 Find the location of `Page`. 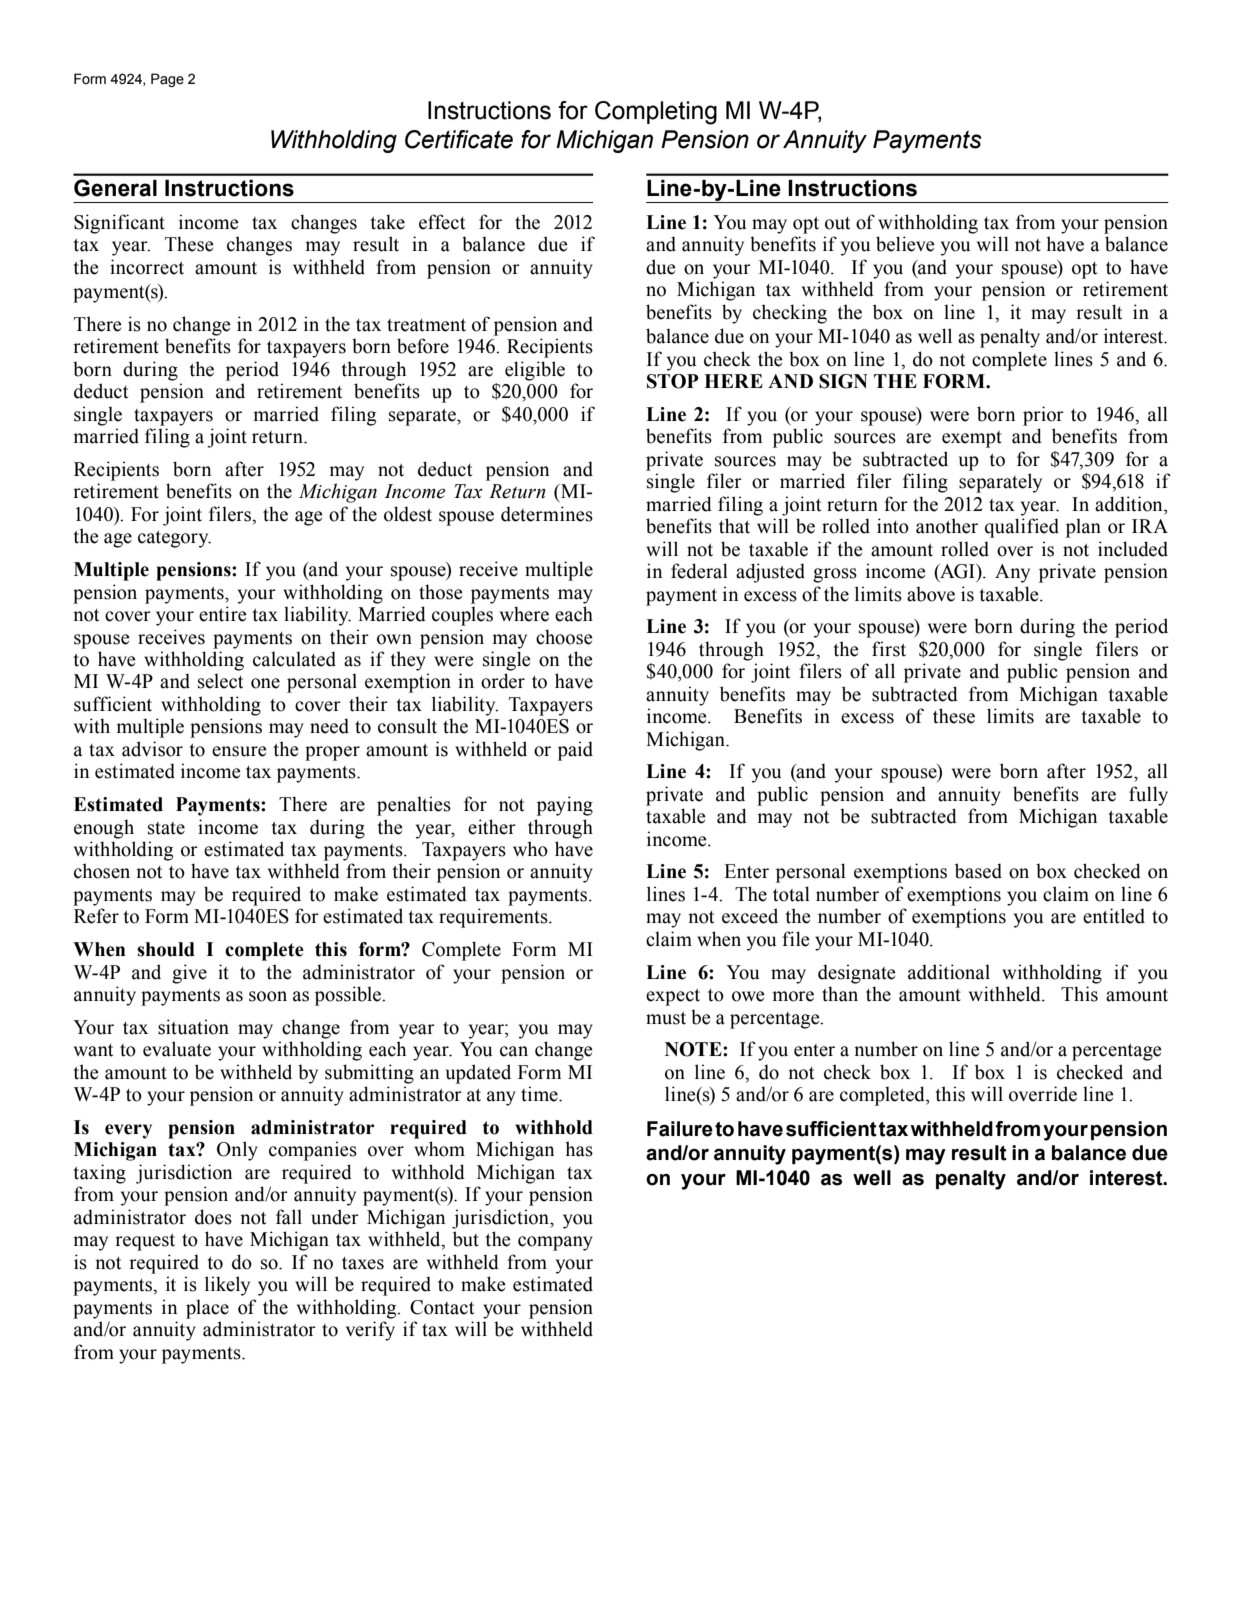

Page is located at coordinates (167, 80).
